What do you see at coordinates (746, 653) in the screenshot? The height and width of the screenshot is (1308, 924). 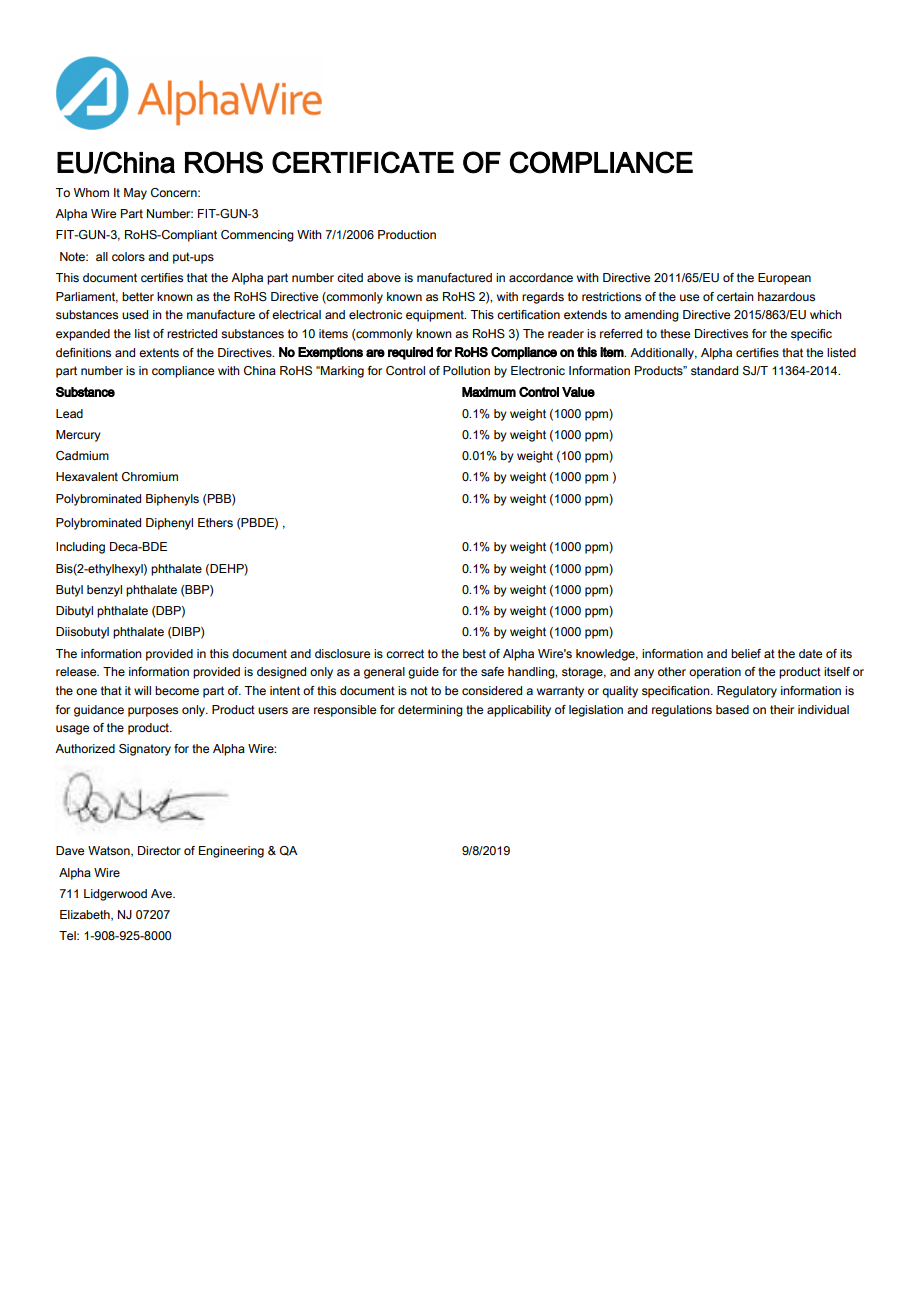 I see `belief` at bounding box center [746, 653].
